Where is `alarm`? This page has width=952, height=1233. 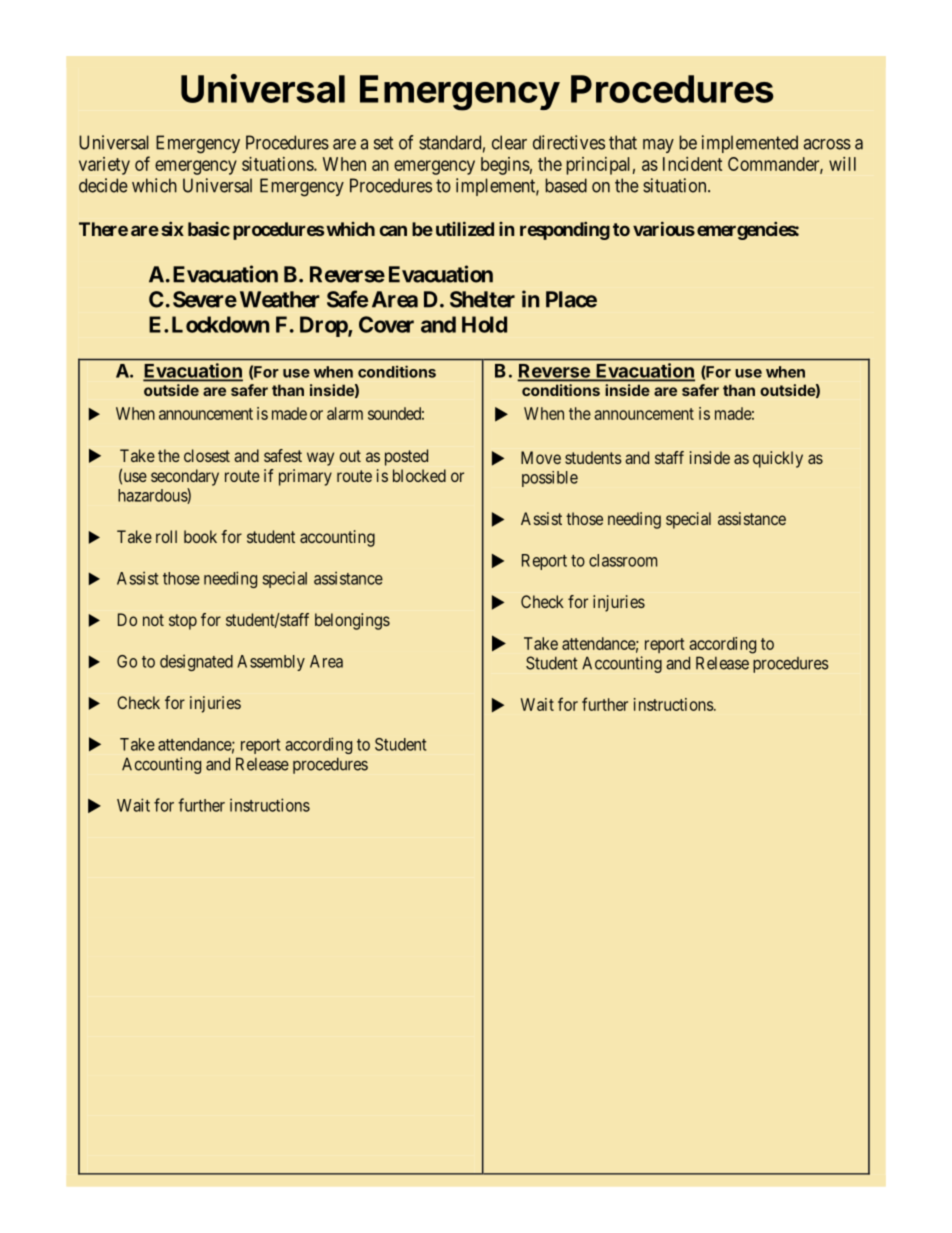
alarm is located at coordinates (345, 413).
